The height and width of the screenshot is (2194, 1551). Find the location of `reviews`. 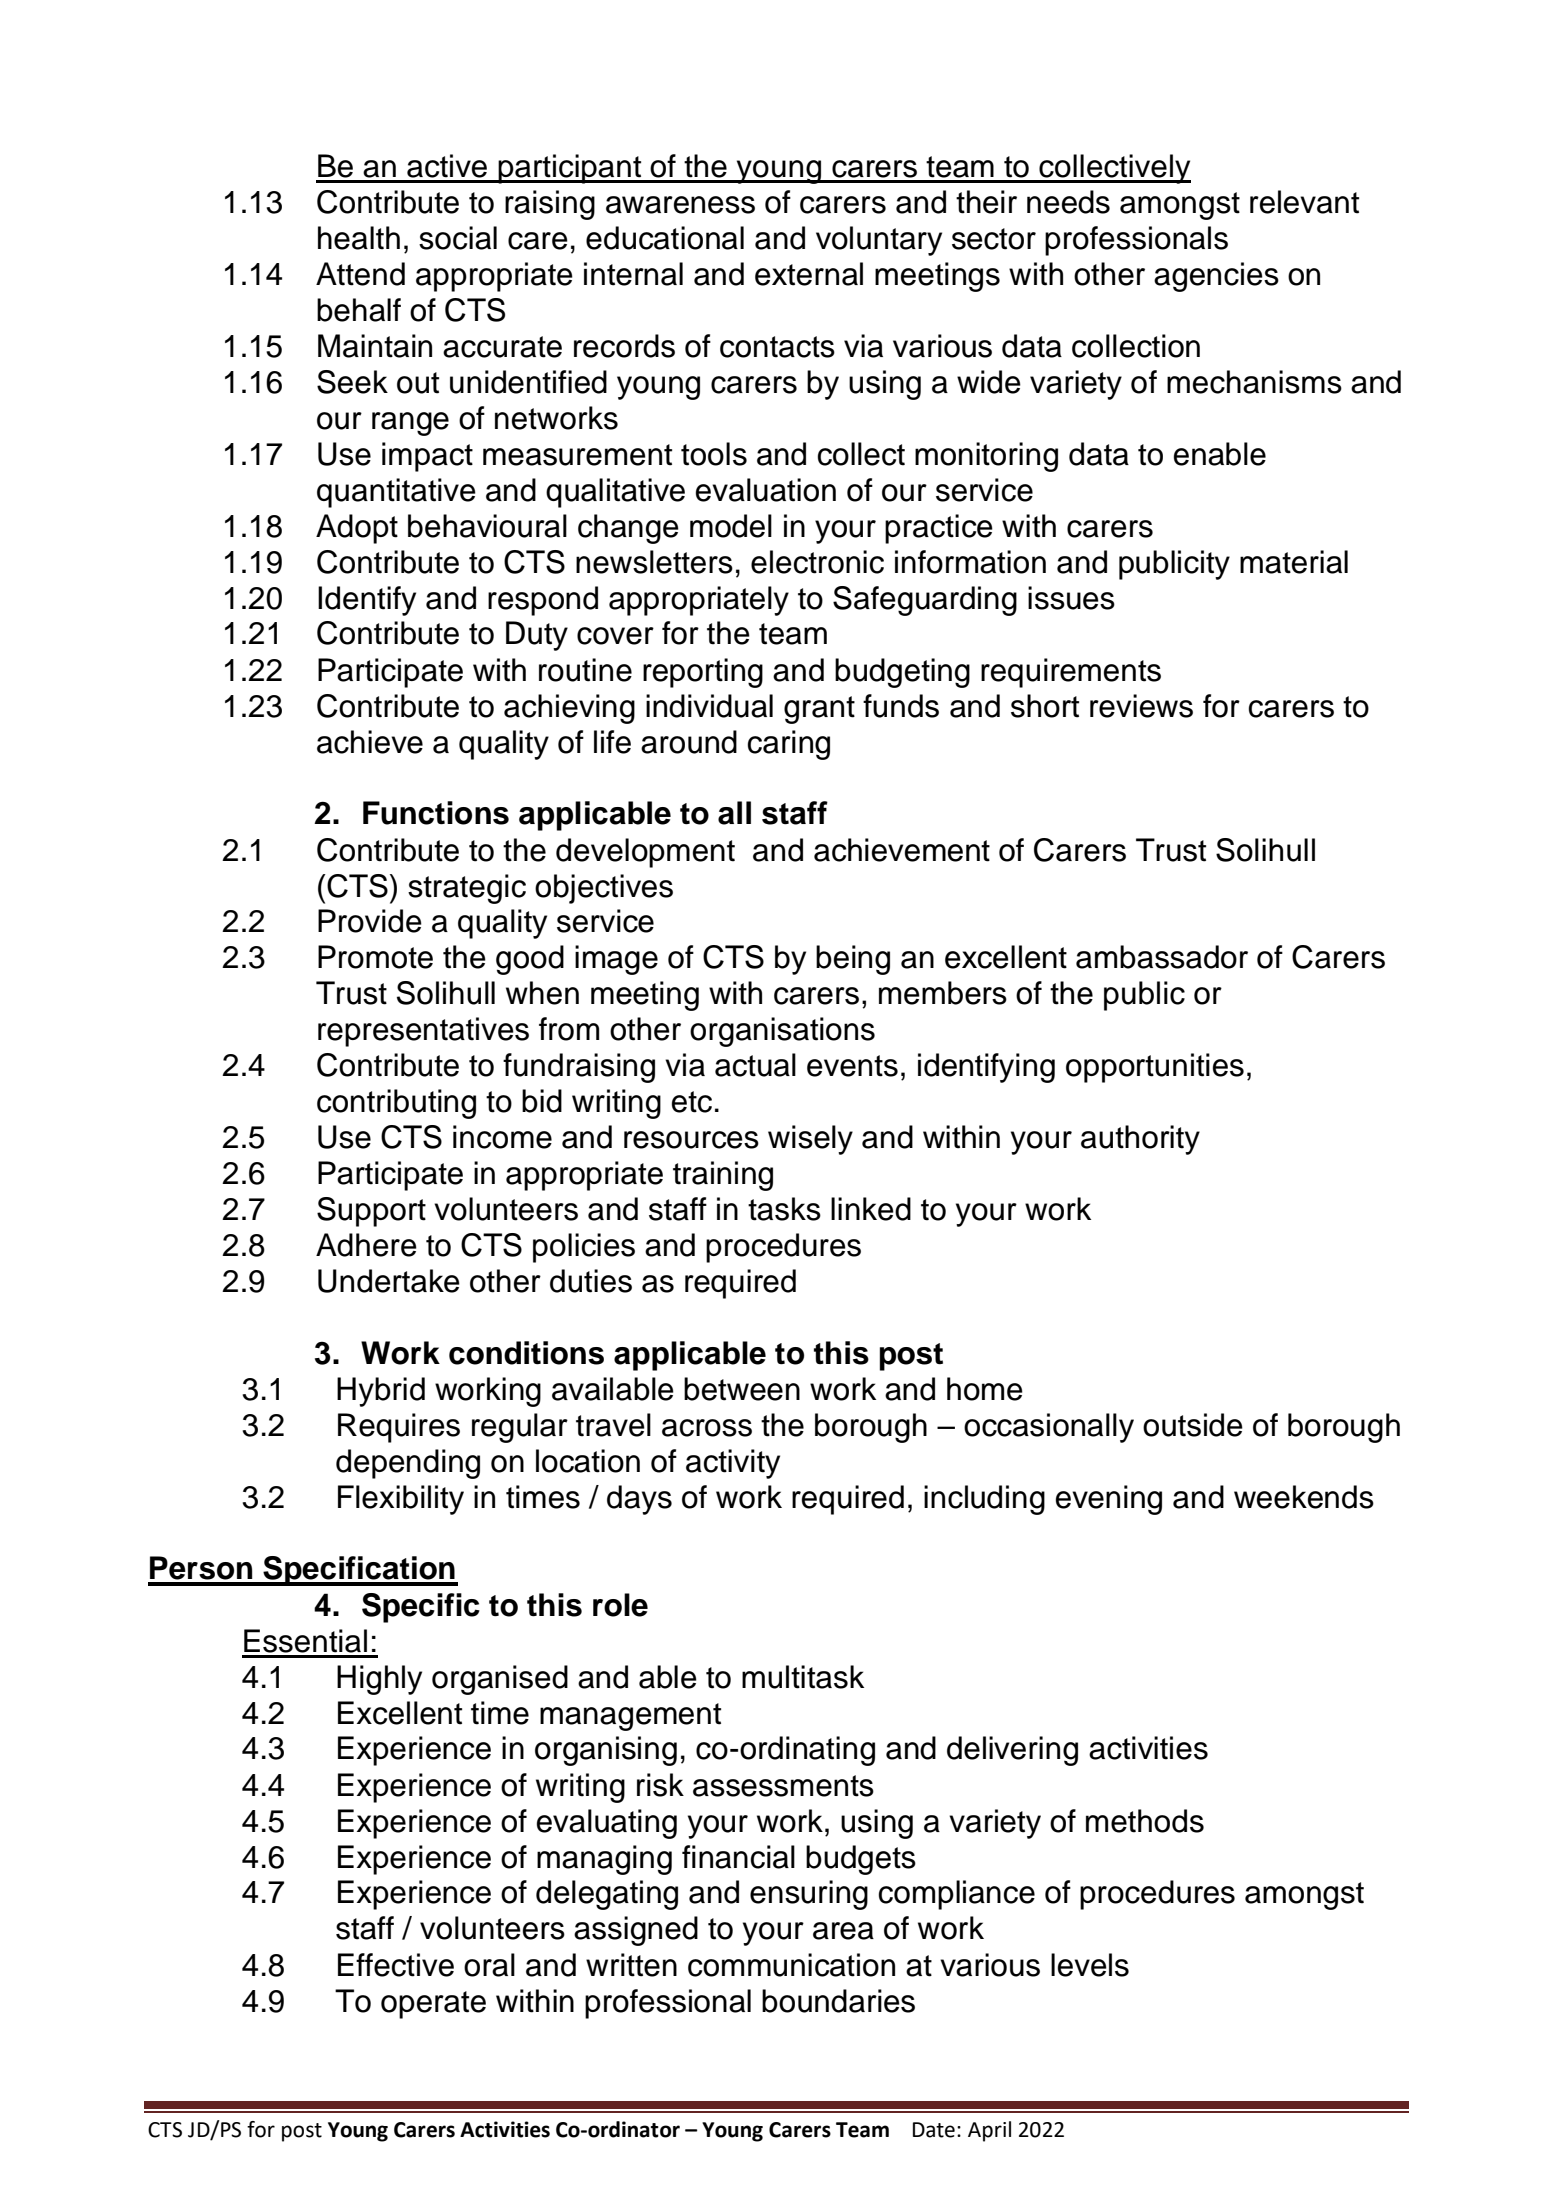

reviews is located at coordinates (1141, 706).
